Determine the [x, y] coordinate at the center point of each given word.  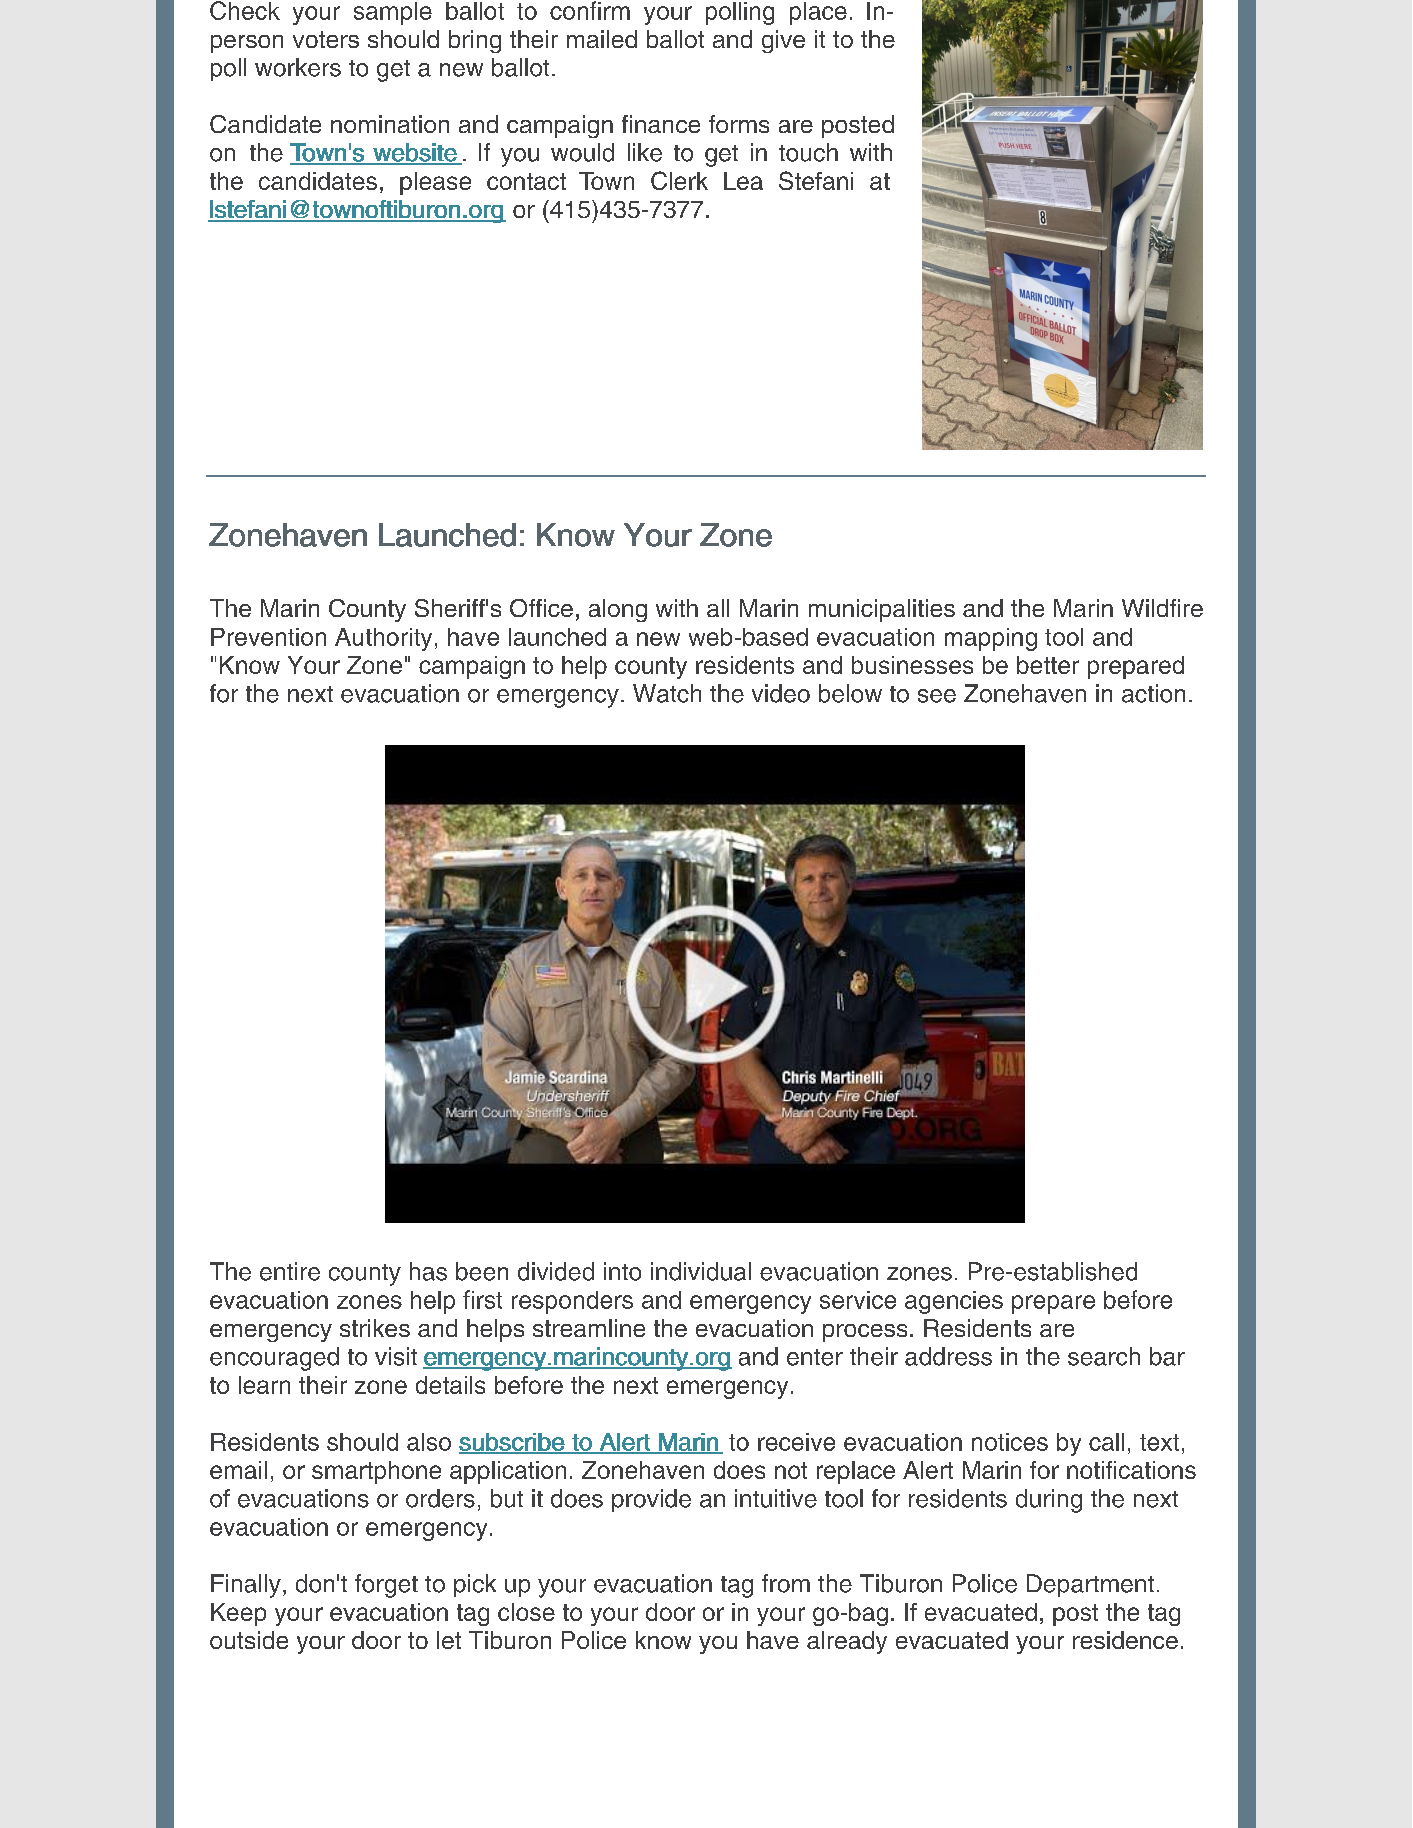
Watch [667, 693]
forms [739, 124]
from [786, 1583]
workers [298, 67]
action [1153, 693]
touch [808, 152]
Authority [383, 639]
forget [386, 1586]
